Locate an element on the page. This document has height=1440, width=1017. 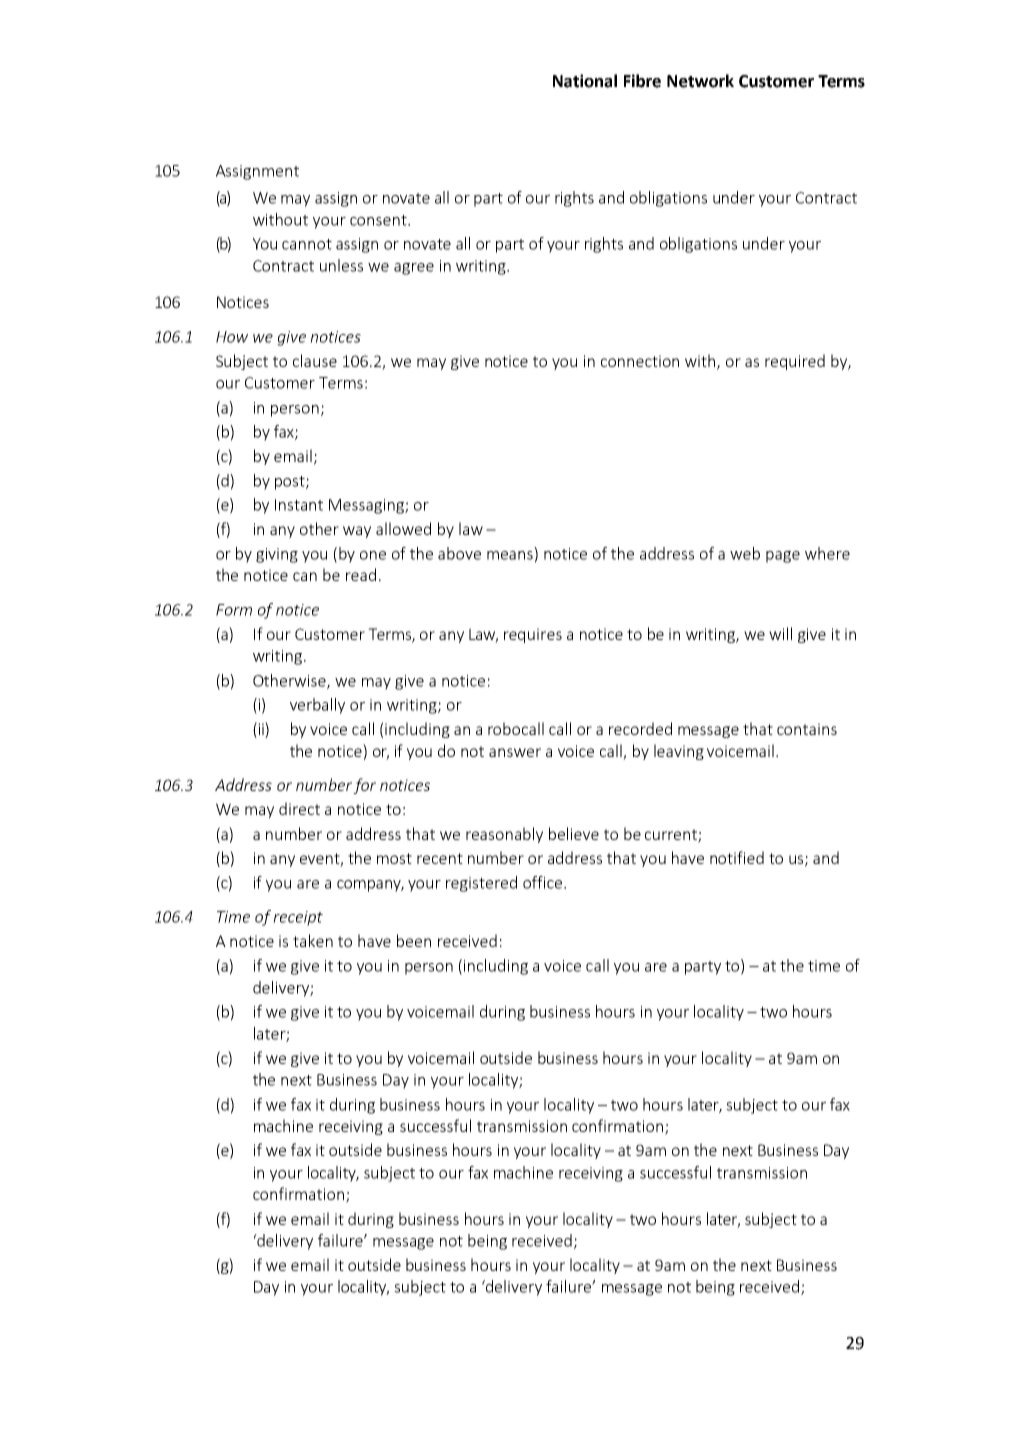
Instant is located at coordinates (299, 505).
